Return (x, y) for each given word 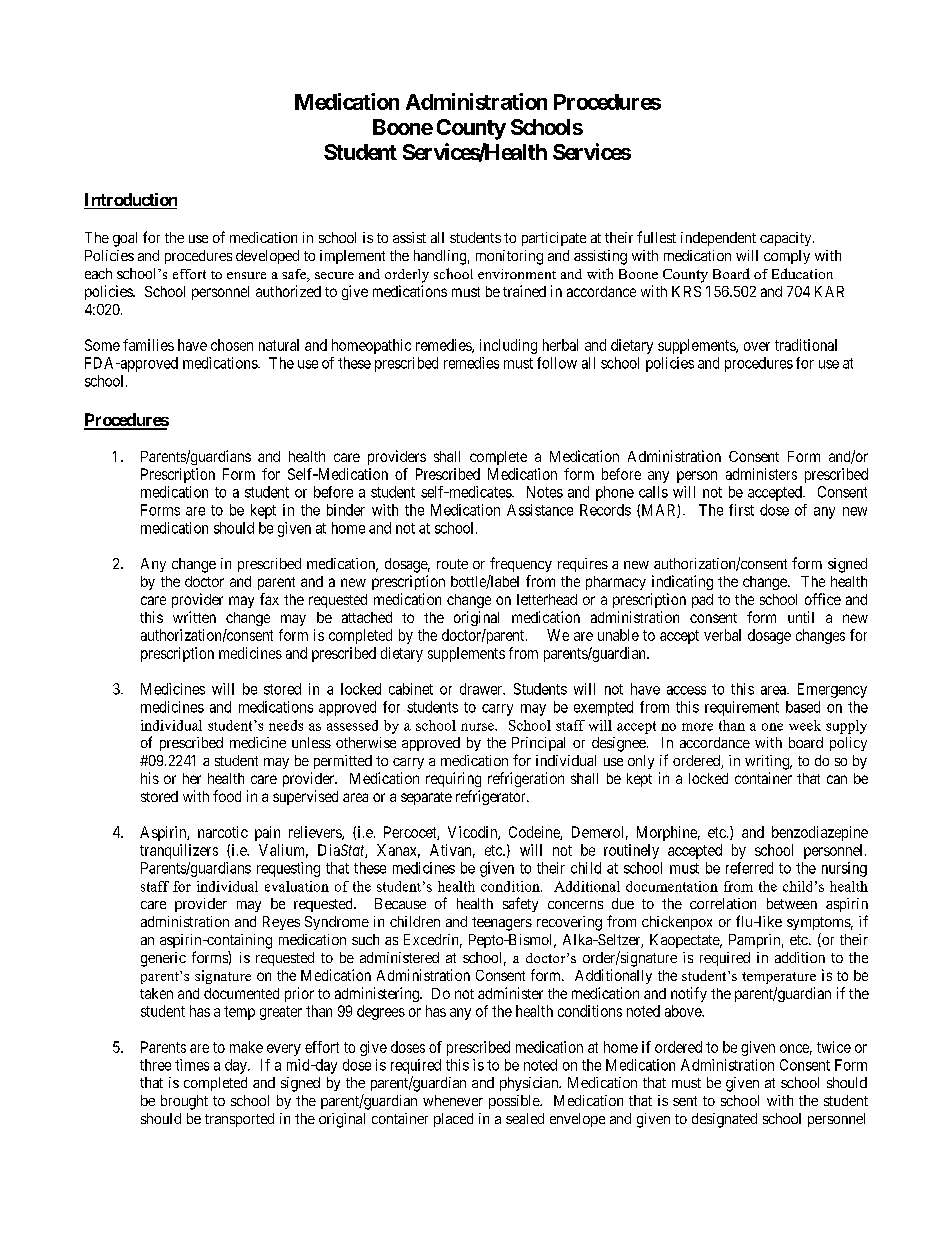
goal (125, 239)
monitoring (509, 257)
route (452, 564)
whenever (453, 1100)
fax (269, 599)
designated (724, 1120)
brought (184, 1102)
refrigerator (492, 797)
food (227, 796)
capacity (787, 239)
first (741, 510)
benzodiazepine (820, 833)
